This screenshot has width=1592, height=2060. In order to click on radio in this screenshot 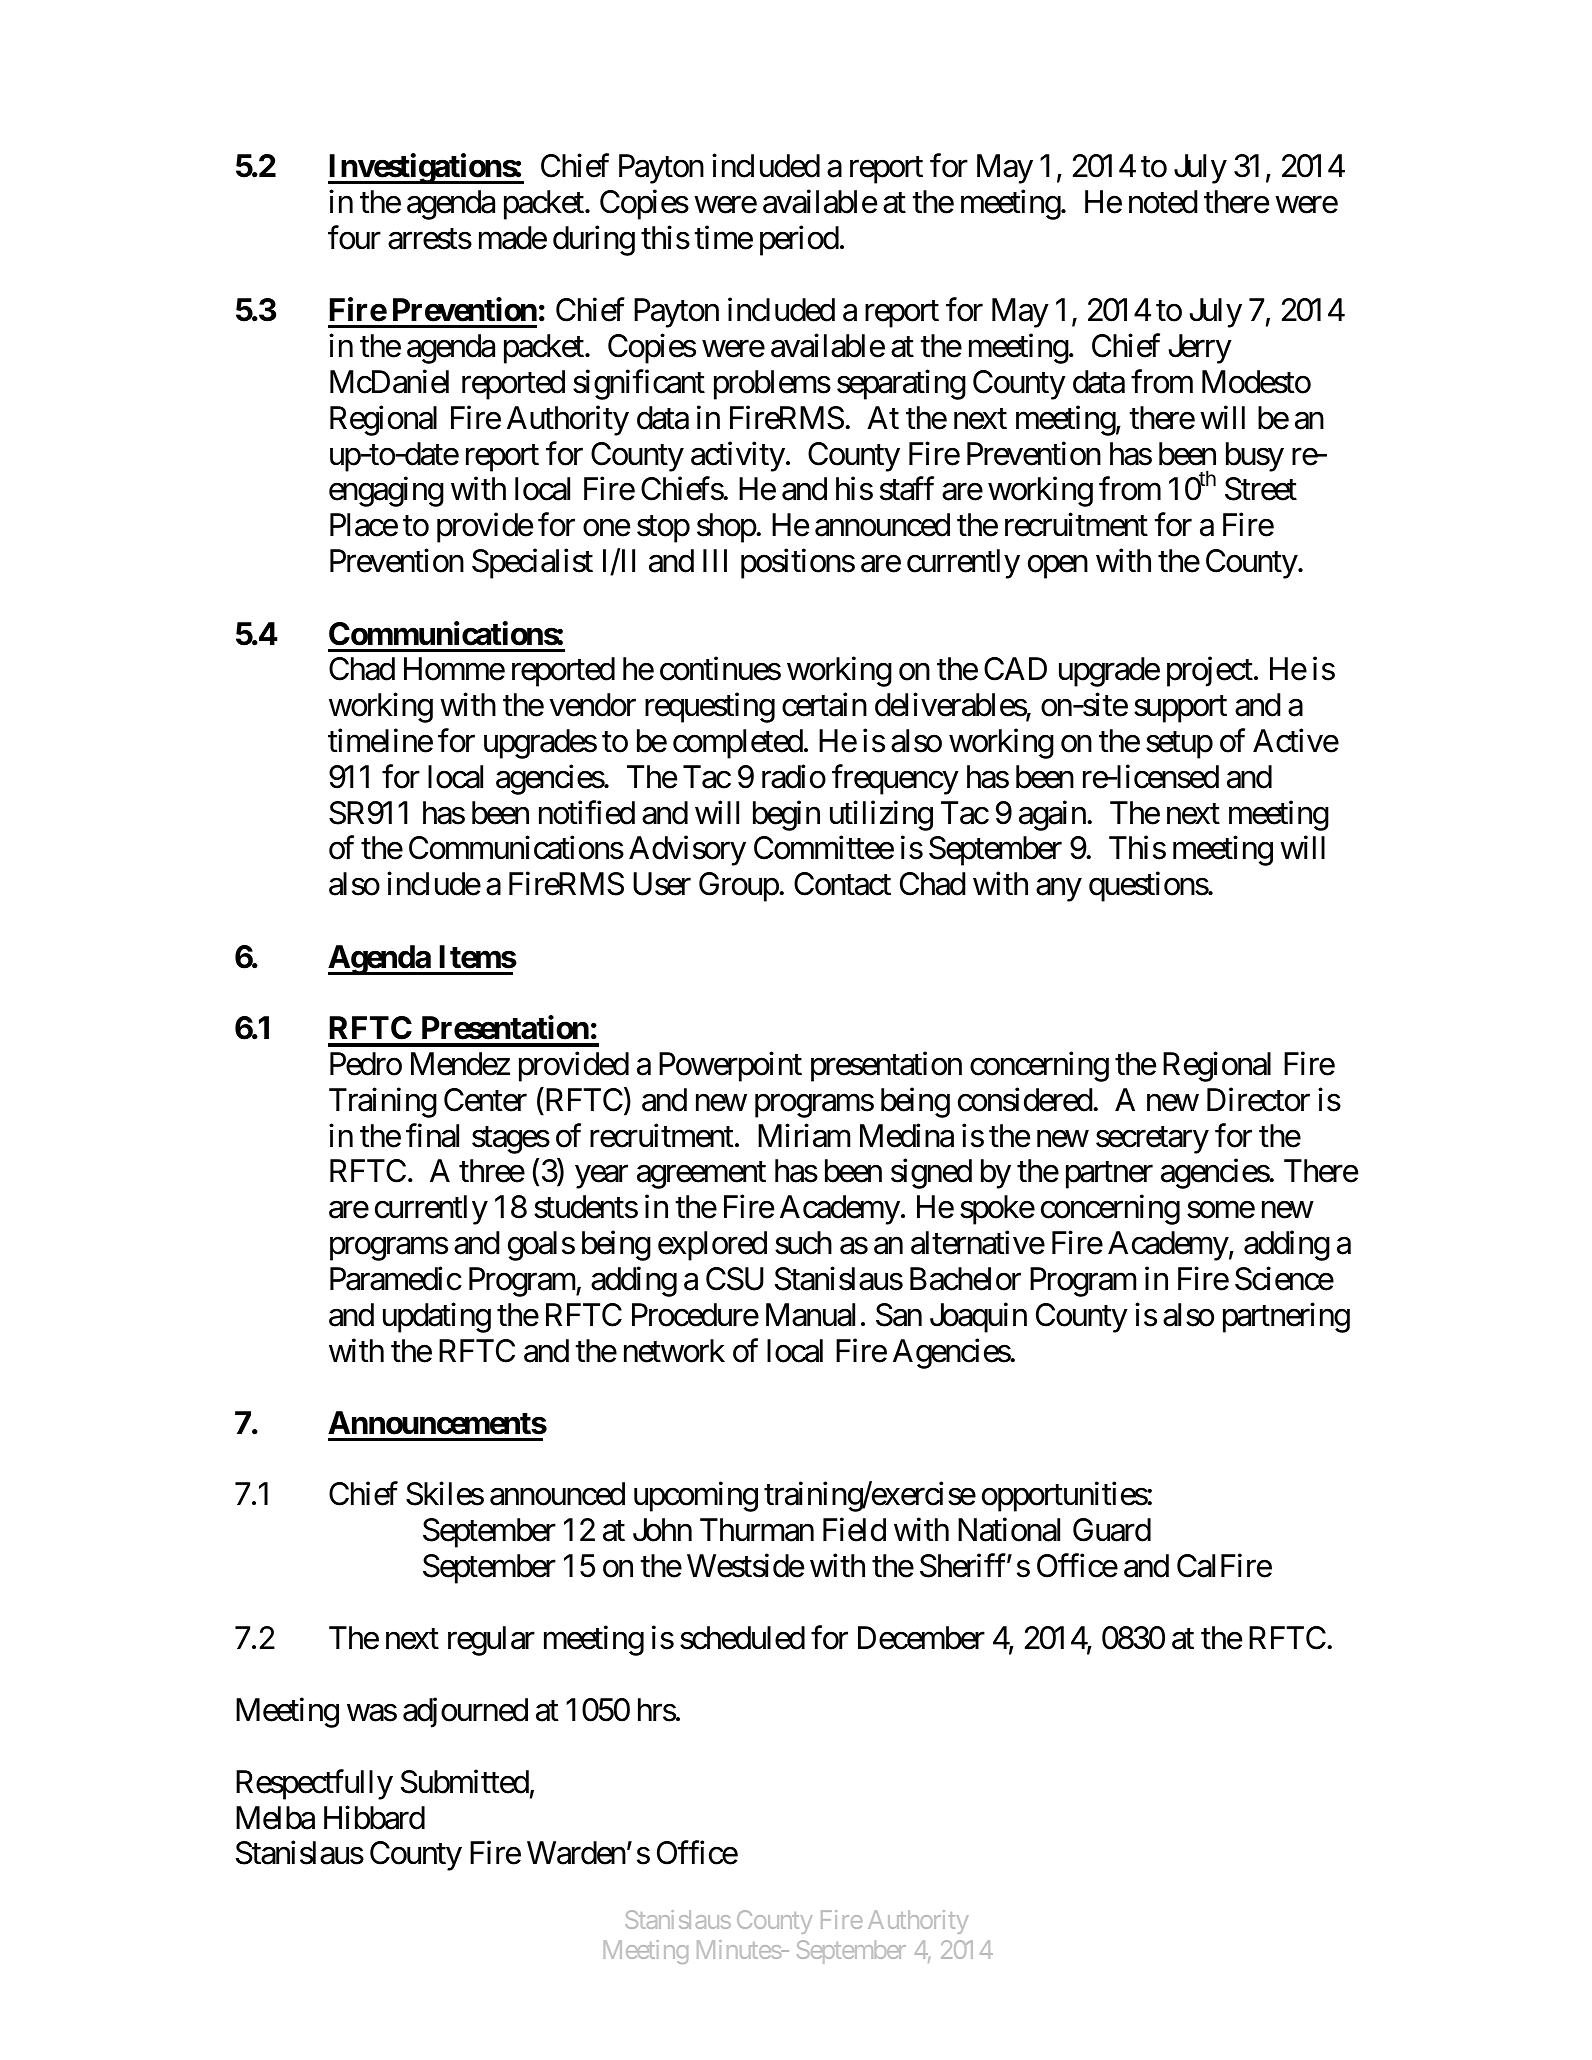, I will do `click(794, 776)`.
